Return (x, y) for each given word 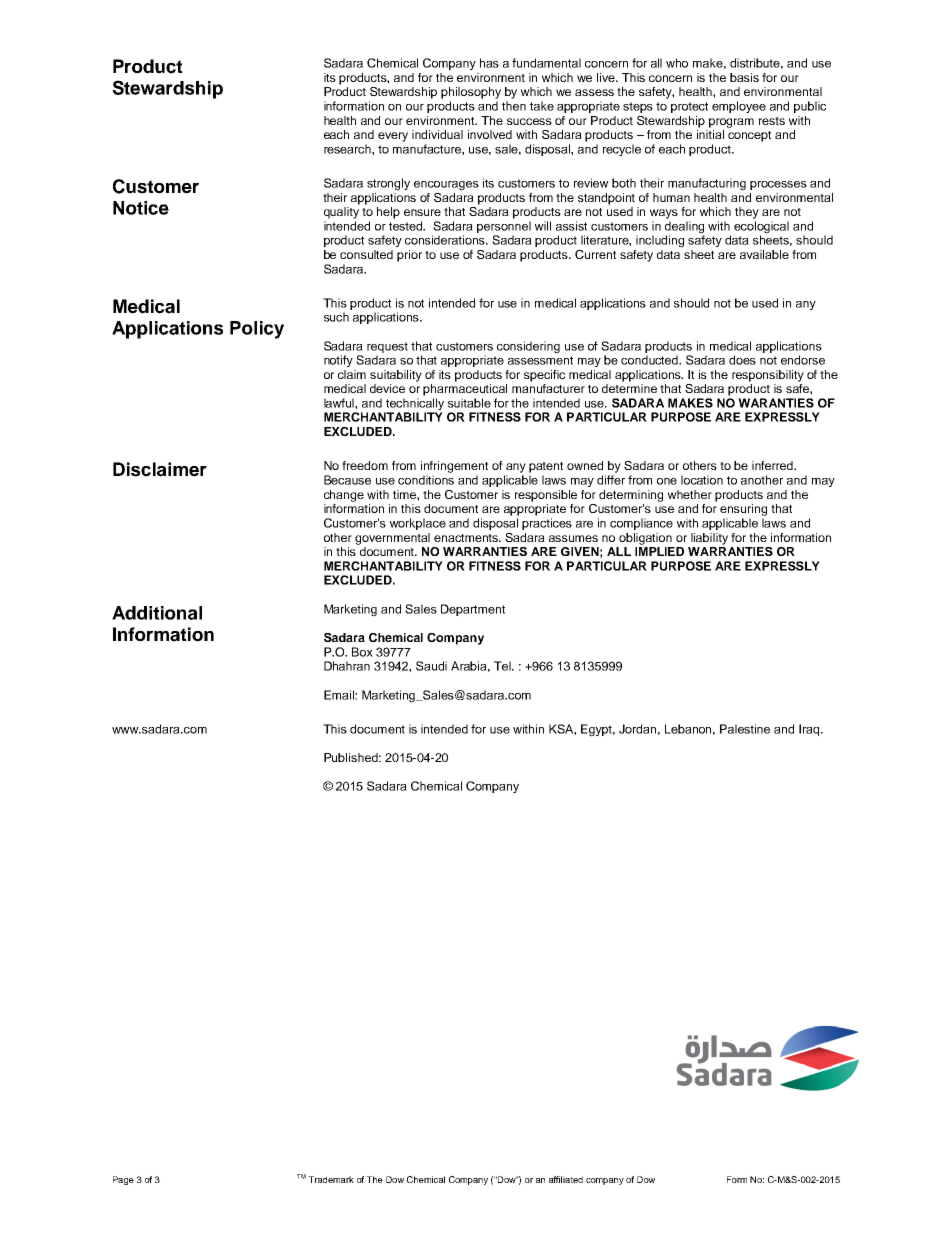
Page (123, 1180)
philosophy (471, 93)
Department (473, 610)
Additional (157, 613)
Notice (141, 208)
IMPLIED (659, 550)
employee (739, 107)
